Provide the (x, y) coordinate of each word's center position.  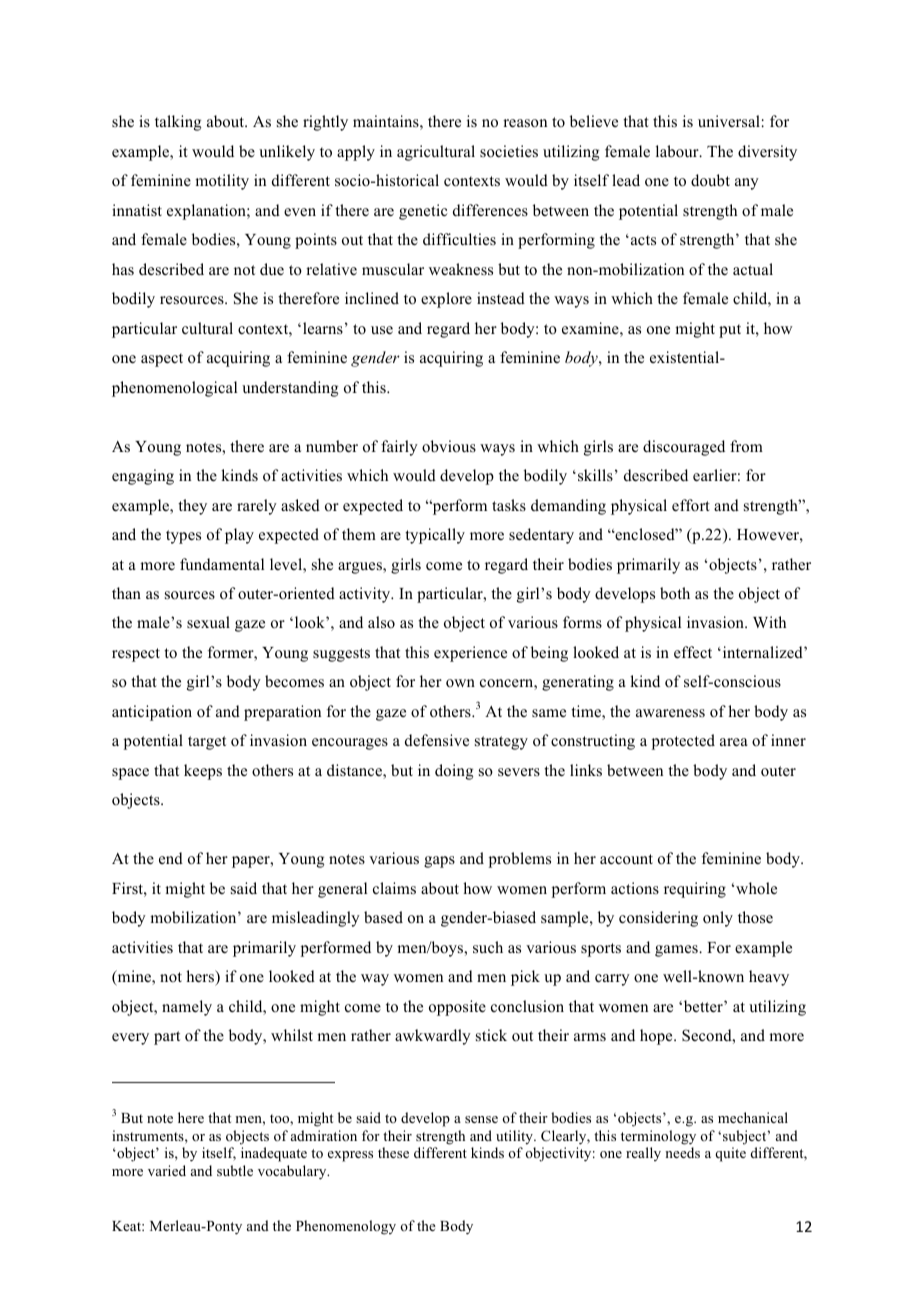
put (730, 331)
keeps (203, 772)
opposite (457, 1008)
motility (222, 182)
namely (187, 1008)
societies (509, 151)
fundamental (222, 564)
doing (454, 772)
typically (435, 536)
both (675, 593)
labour (678, 151)
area (734, 742)
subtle (235, 1170)
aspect (162, 360)
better (703, 1006)
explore (446, 300)
